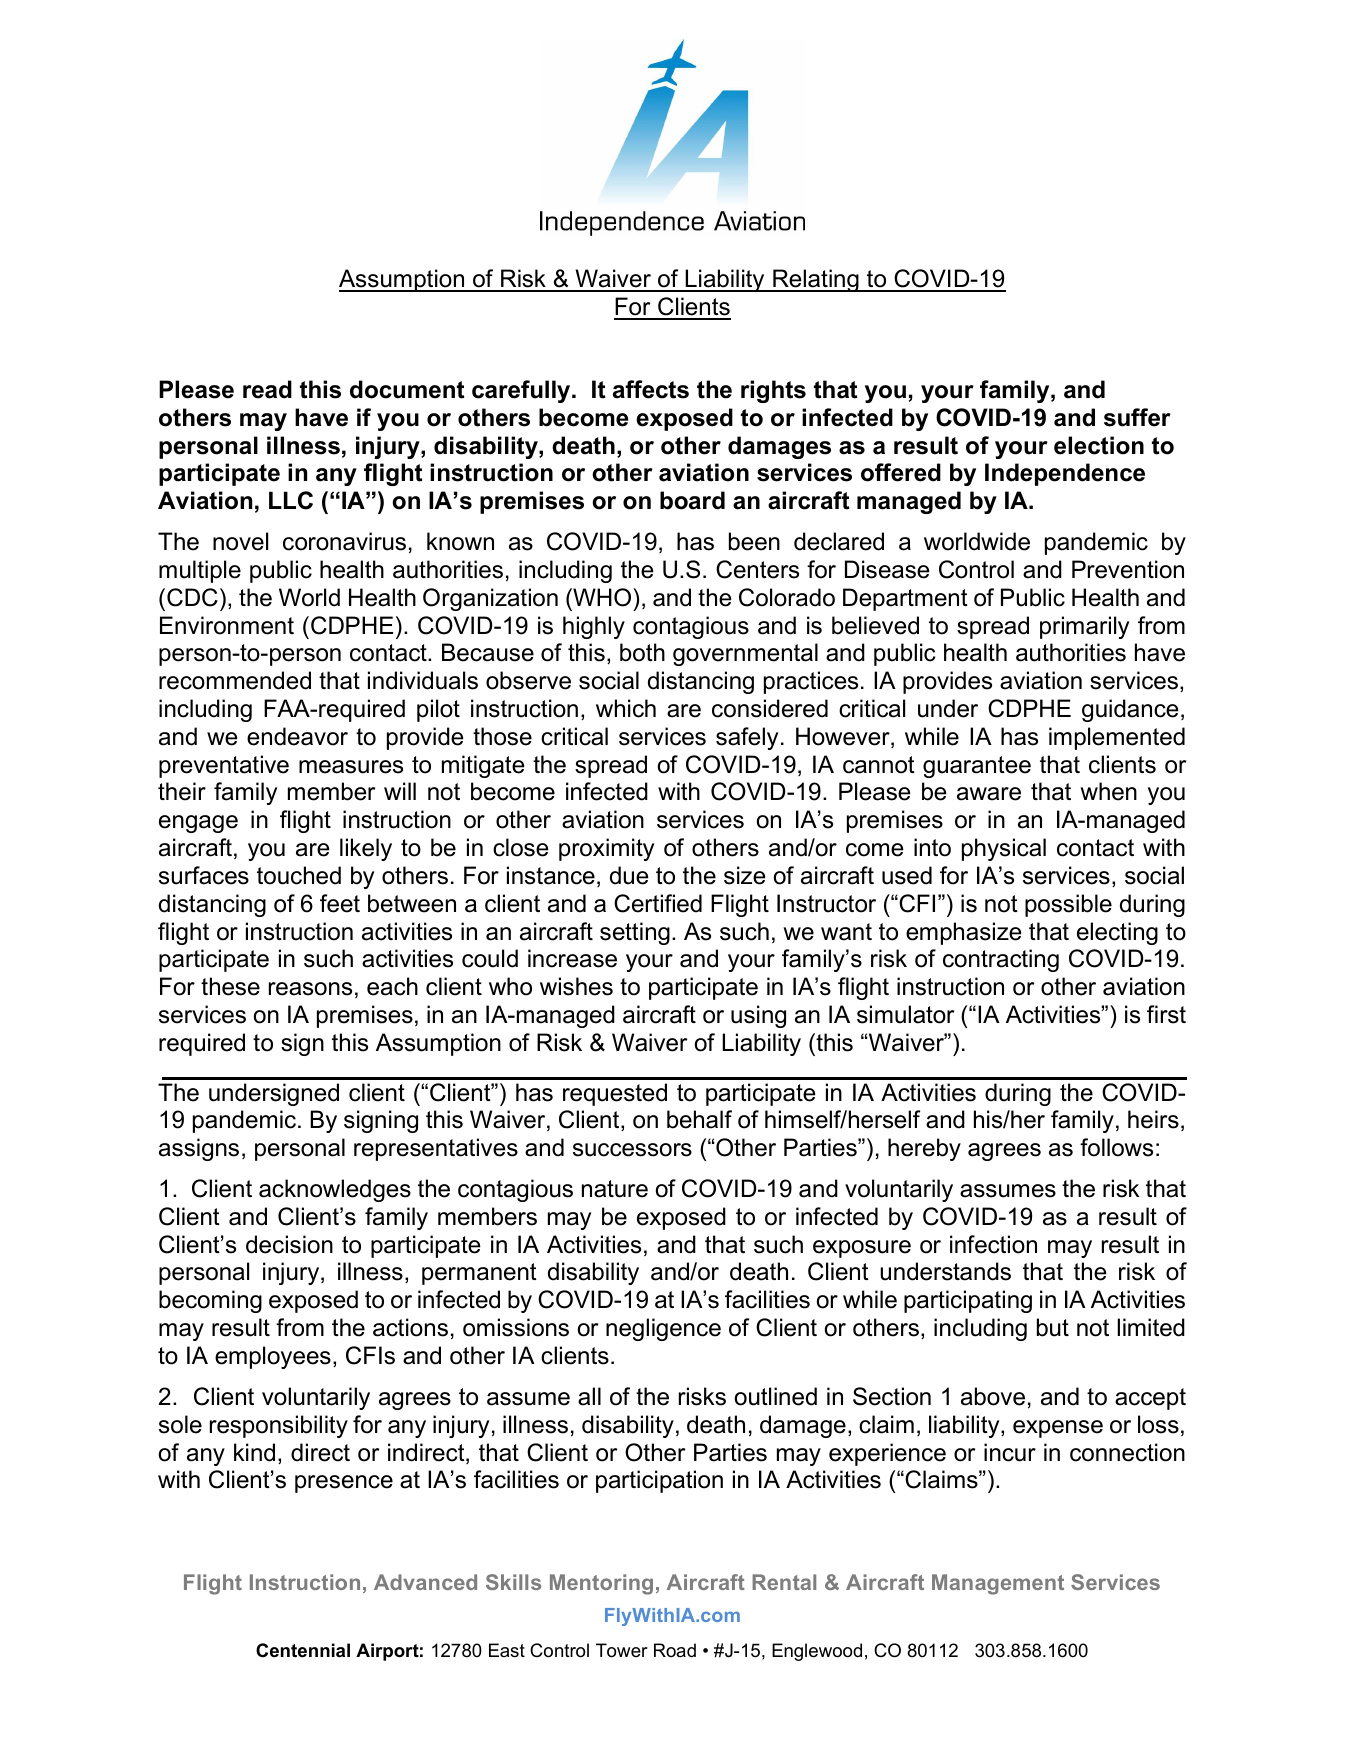  I want to click on physical, so click(1004, 849).
